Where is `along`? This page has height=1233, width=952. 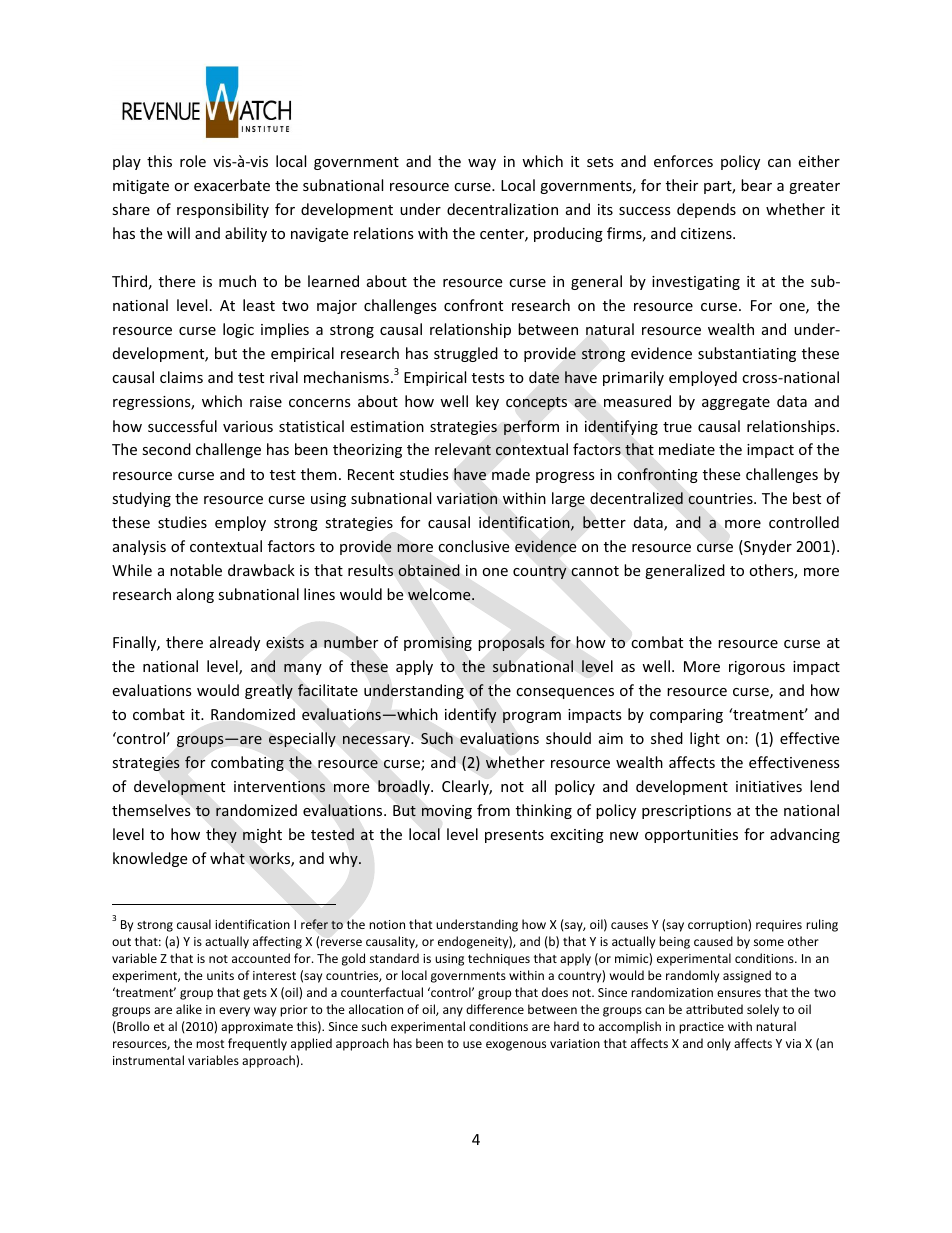 along is located at coordinates (195, 595).
